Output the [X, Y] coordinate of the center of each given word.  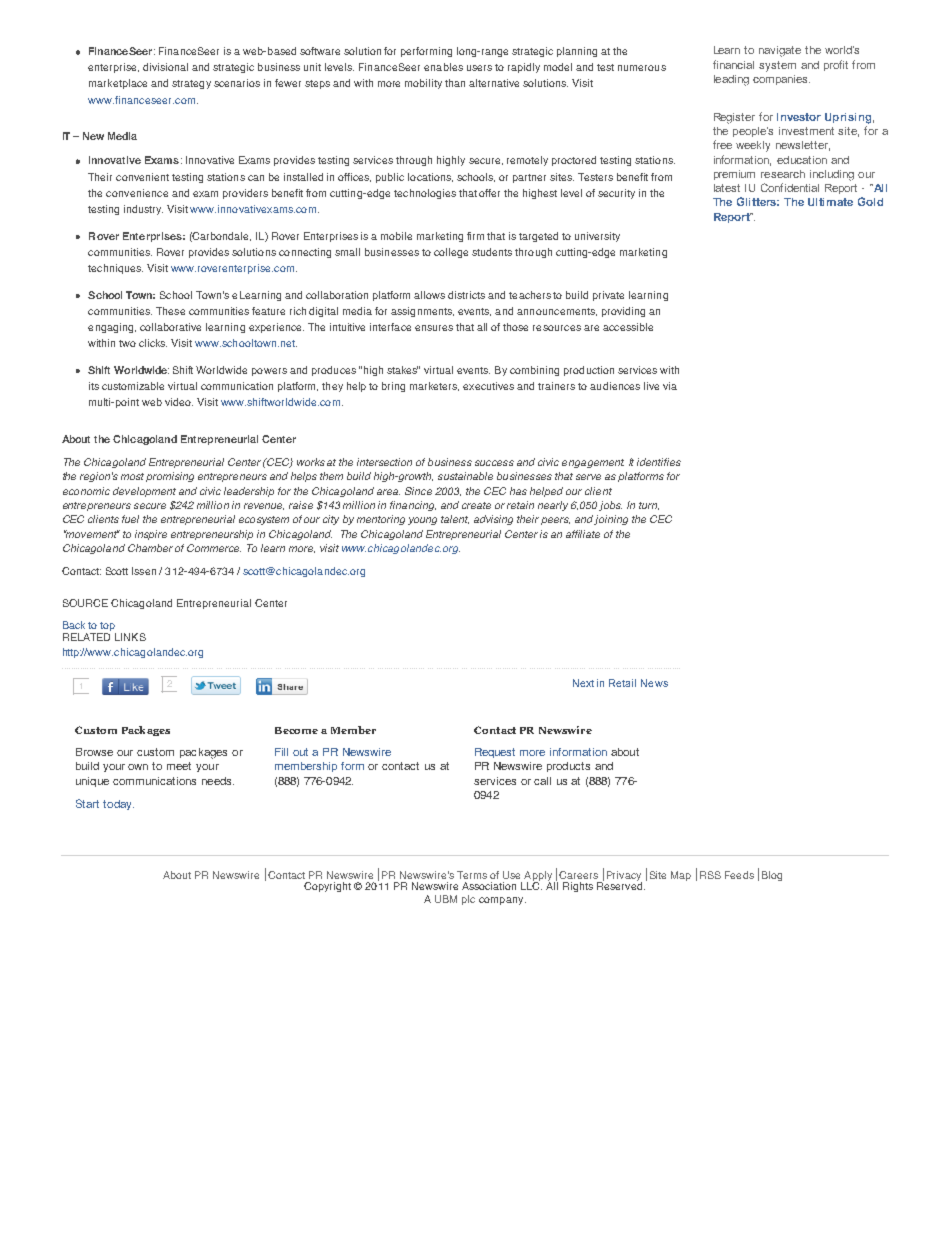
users [479, 68]
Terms [472, 875]
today [118, 805]
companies [781, 80]
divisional [165, 67]
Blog [772, 876]
